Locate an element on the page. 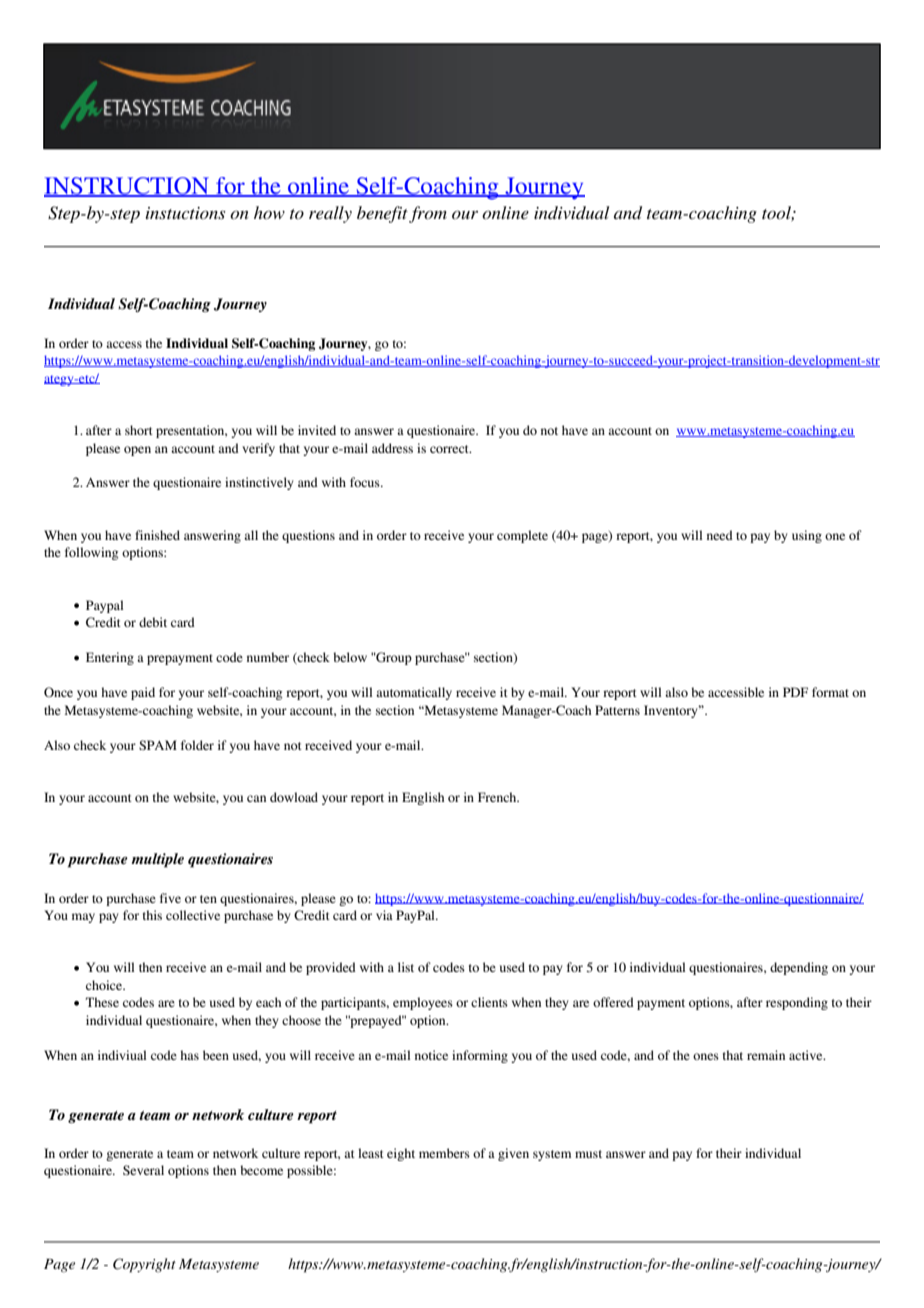 The image size is (924, 1308). must is located at coordinates (588, 1154).
